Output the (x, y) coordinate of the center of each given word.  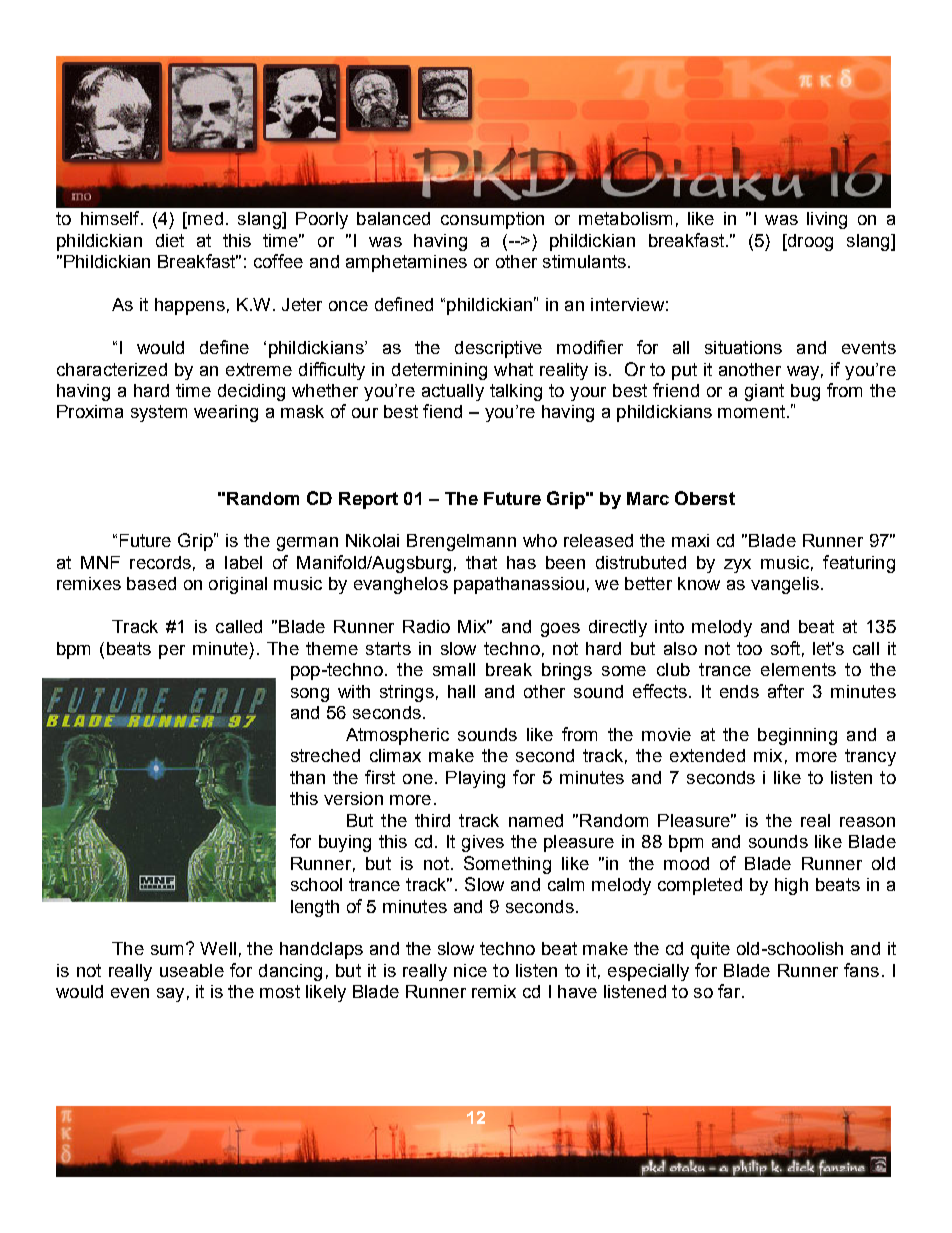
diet (170, 240)
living (827, 220)
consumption (492, 220)
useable (192, 970)
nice (470, 970)
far (730, 991)
